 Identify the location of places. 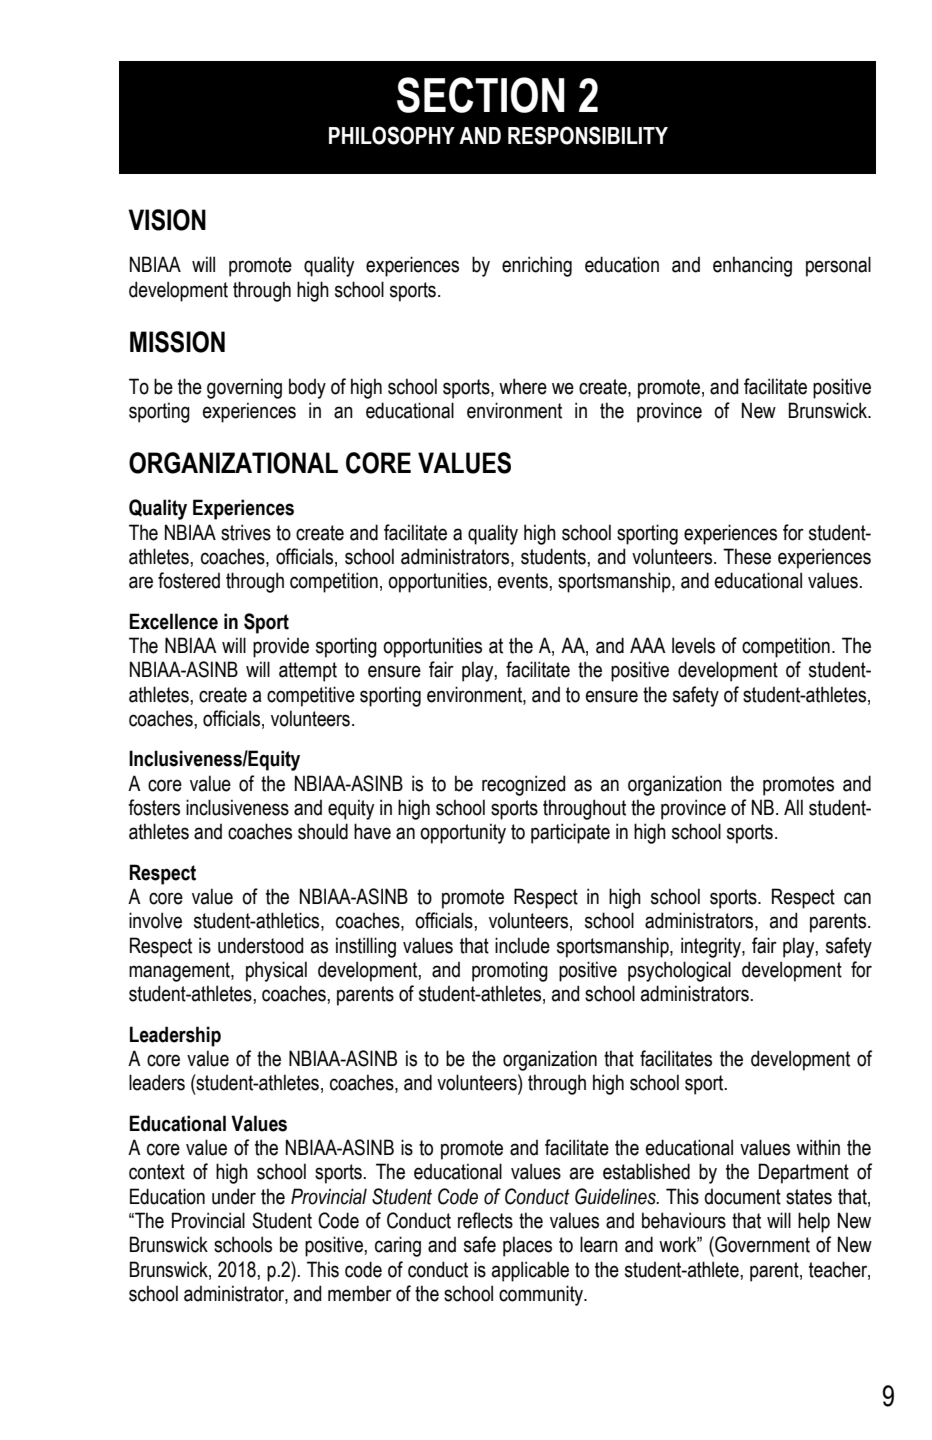
(527, 1246).
